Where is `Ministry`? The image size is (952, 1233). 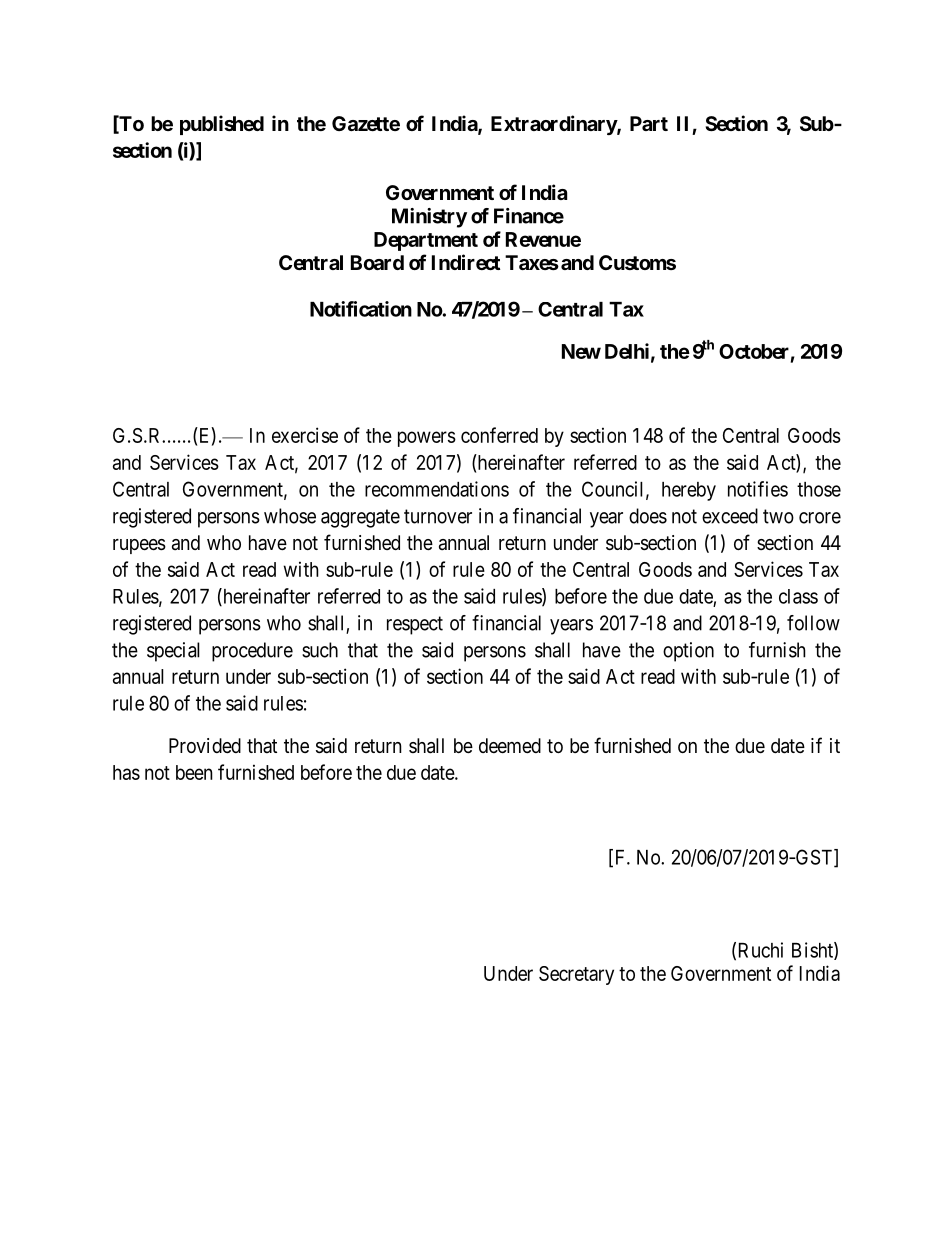 Ministry is located at coordinates (429, 218).
